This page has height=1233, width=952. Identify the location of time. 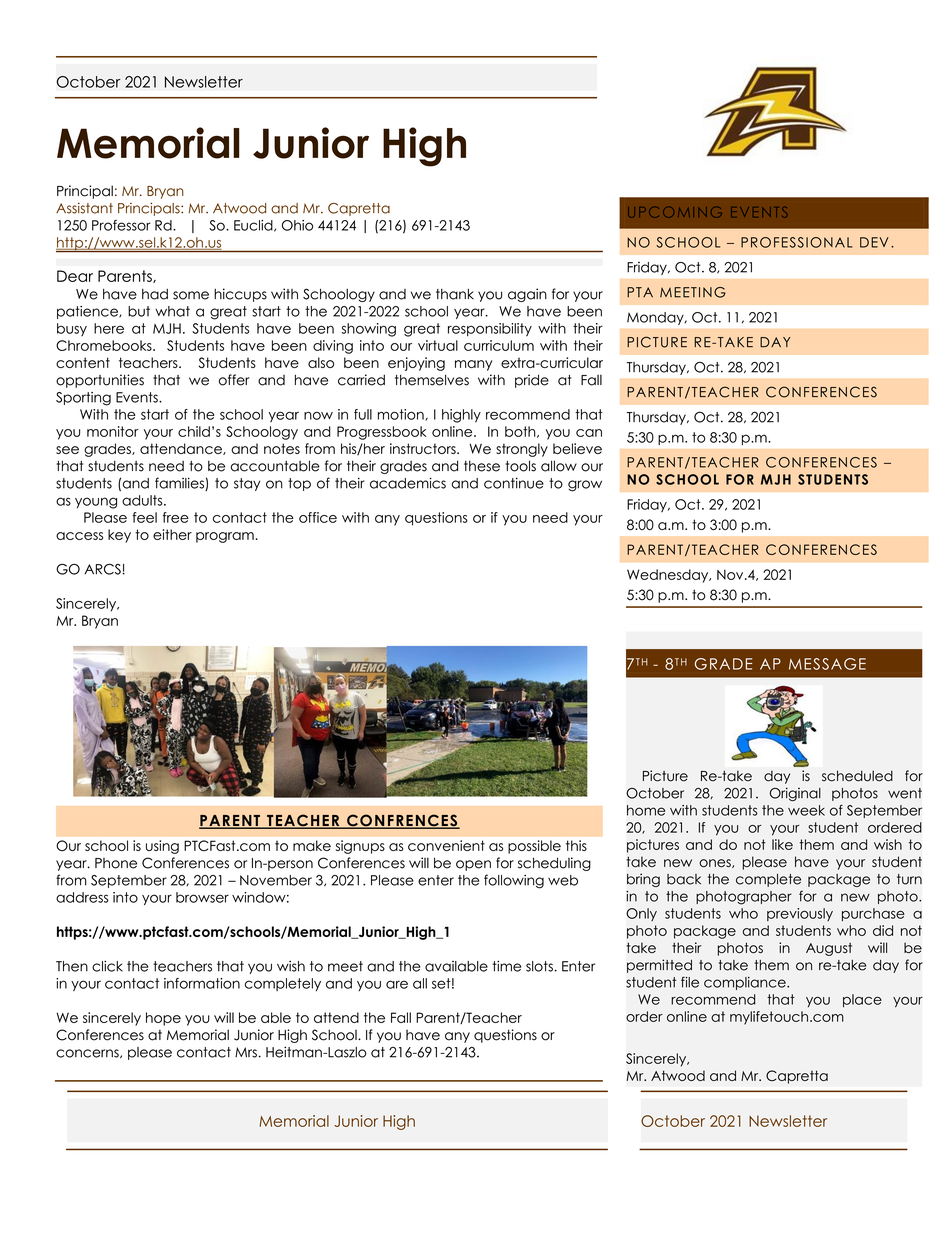
(506, 966).
